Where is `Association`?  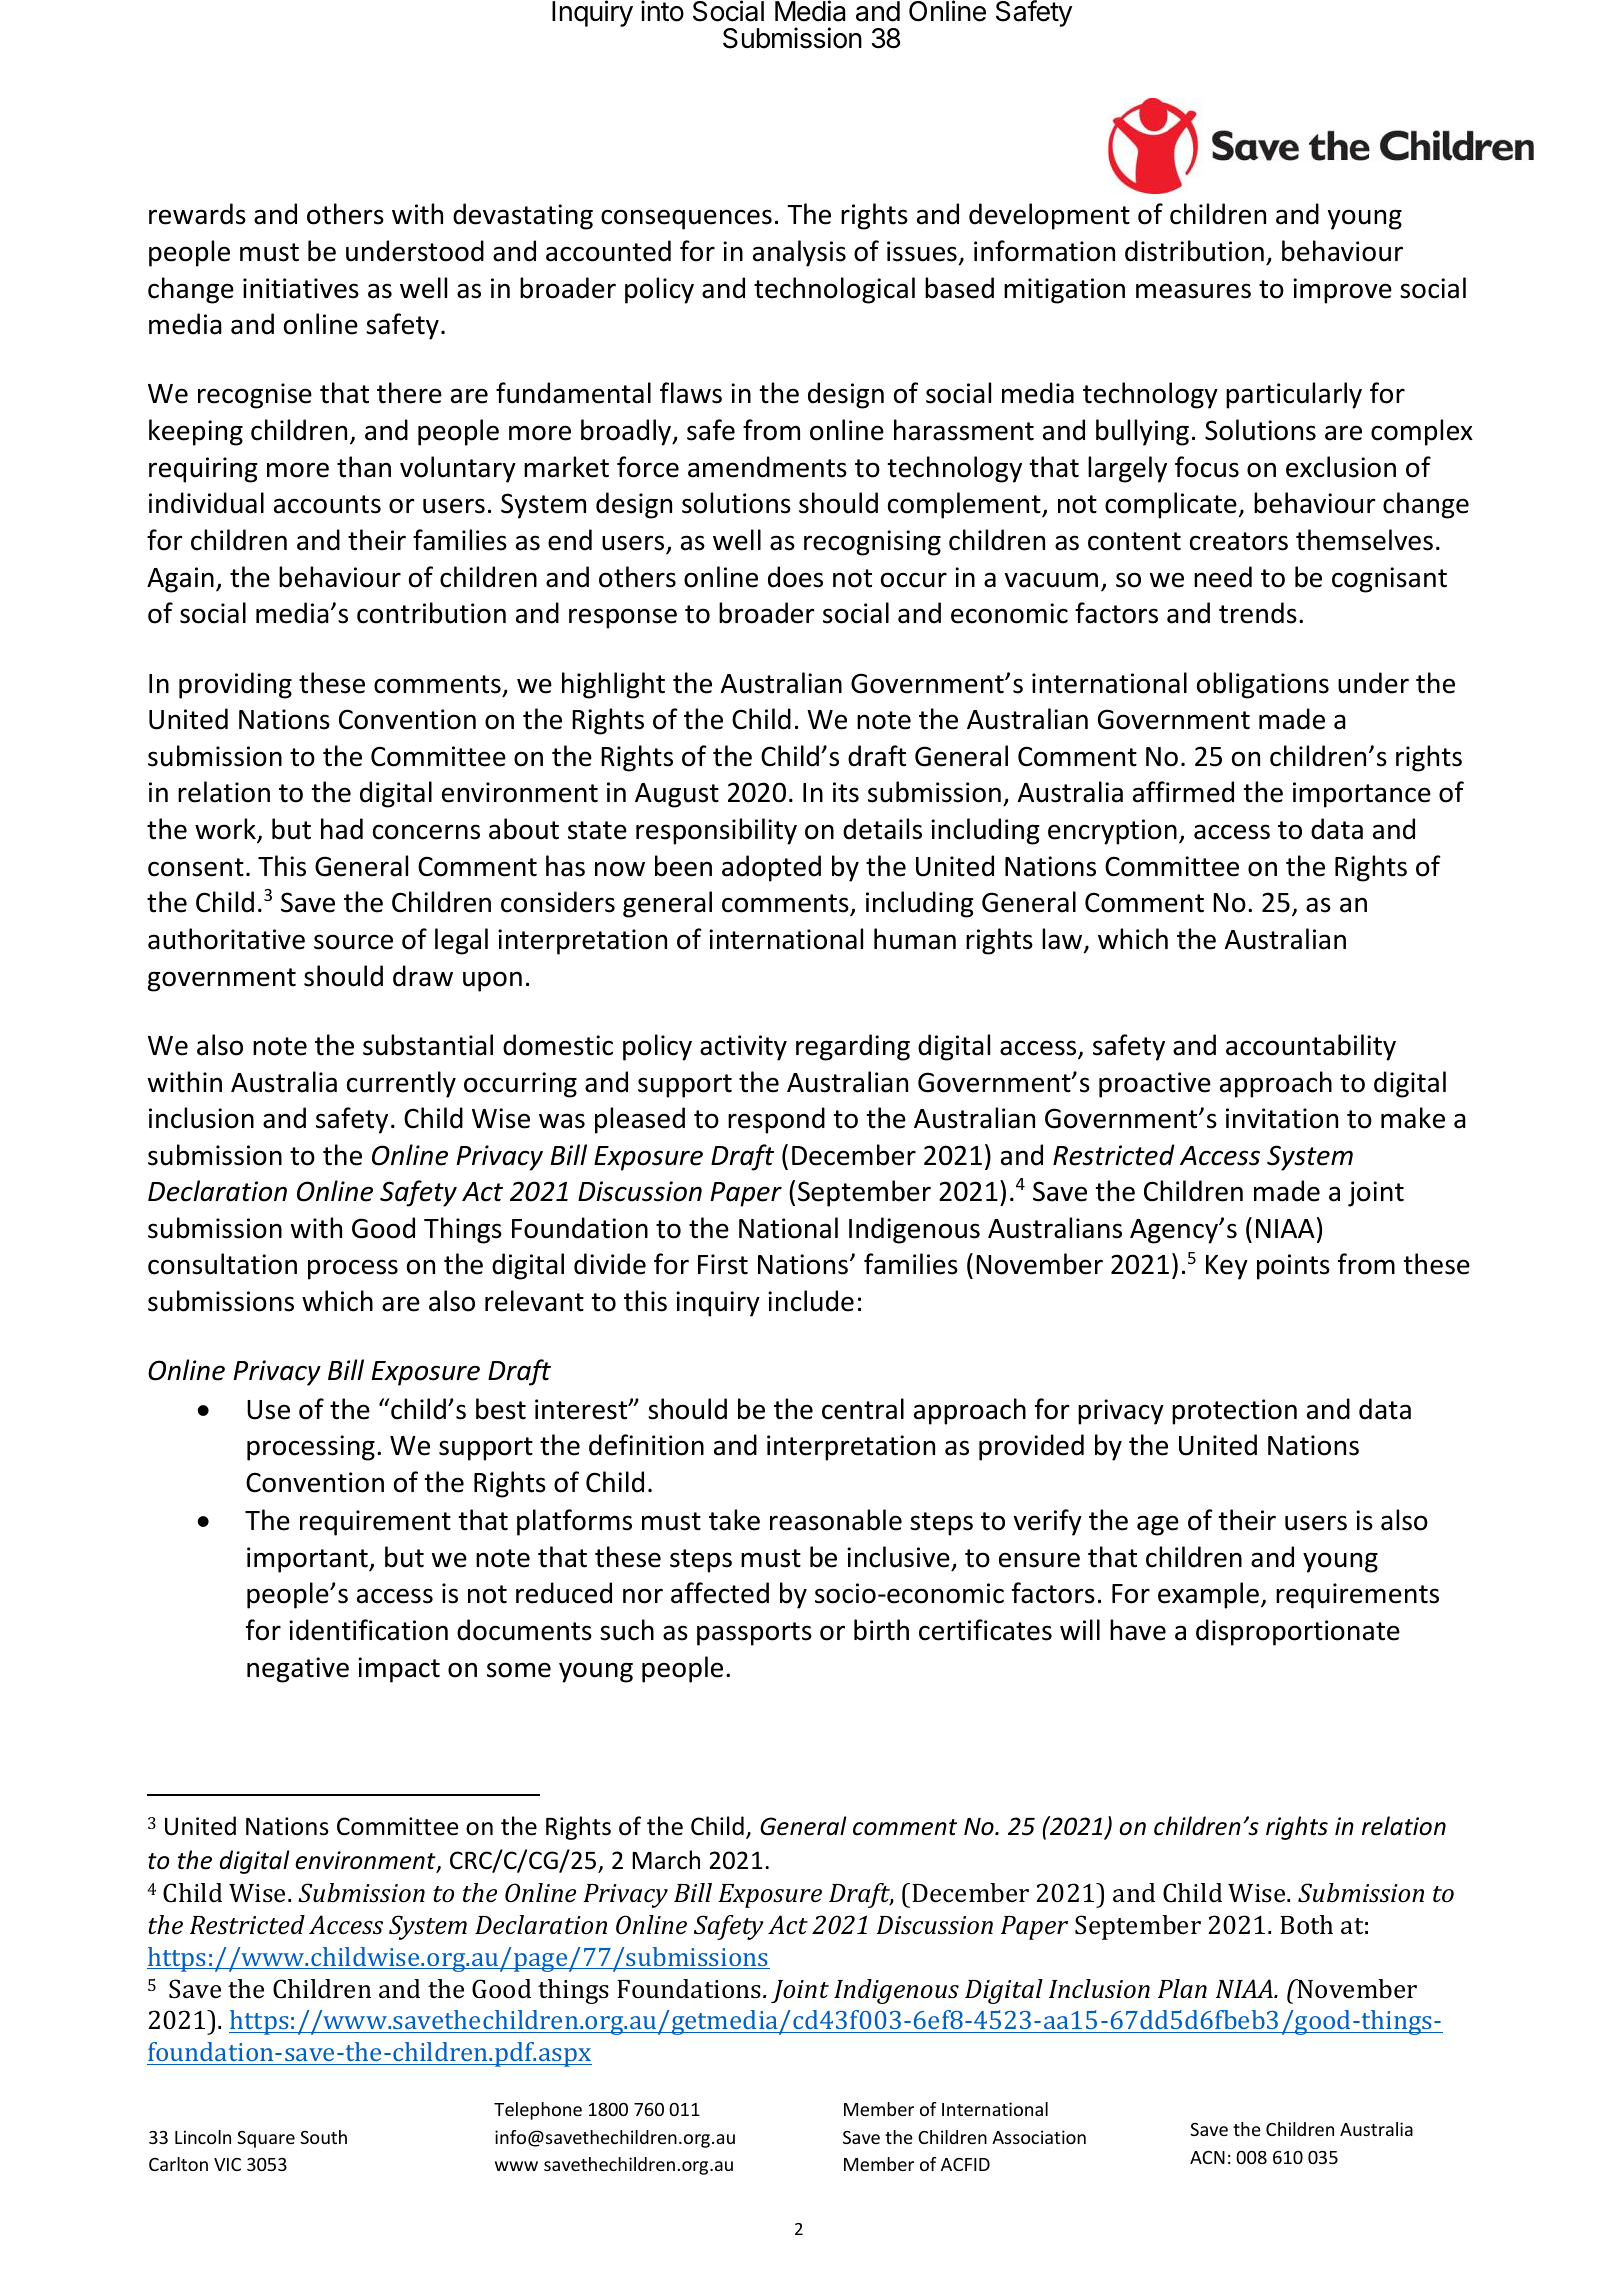
Association is located at coordinates (1039, 2137).
